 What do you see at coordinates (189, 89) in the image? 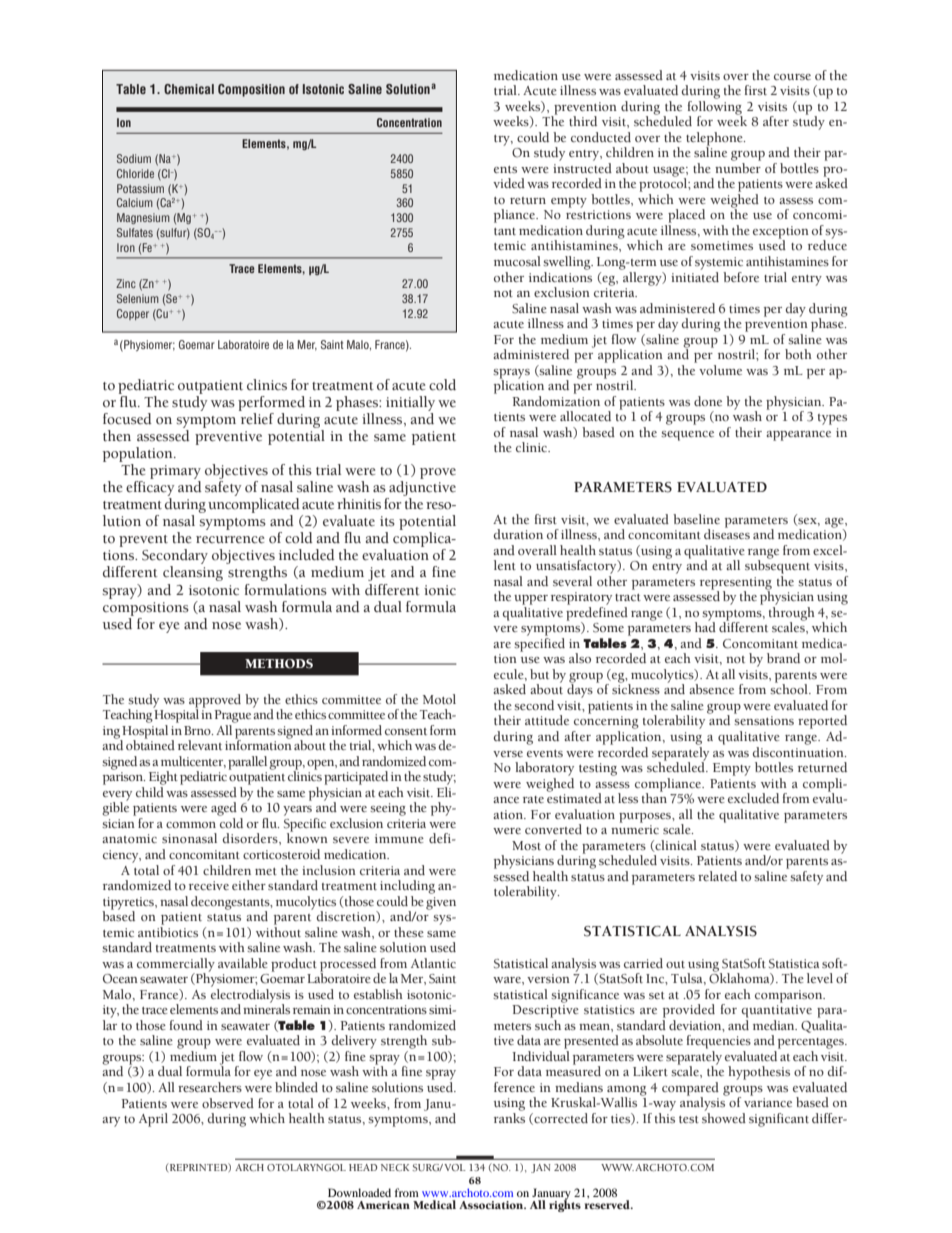
I see `Chemical` at bounding box center [189, 89].
